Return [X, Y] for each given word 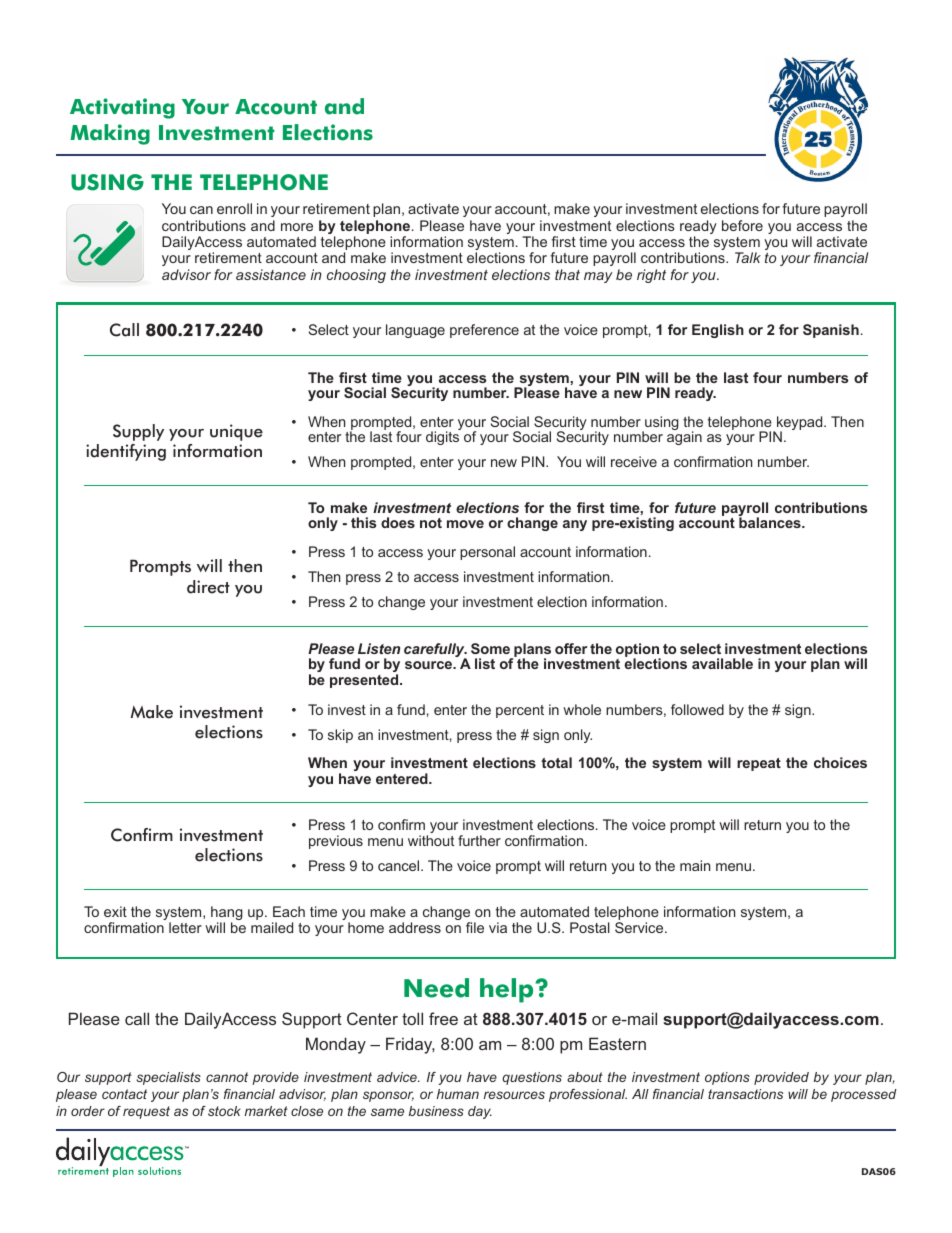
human [458, 1094]
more [297, 227]
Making [110, 134]
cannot [227, 1077]
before [742, 225]
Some [490, 648]
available [722, 663]
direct [208, 587]
